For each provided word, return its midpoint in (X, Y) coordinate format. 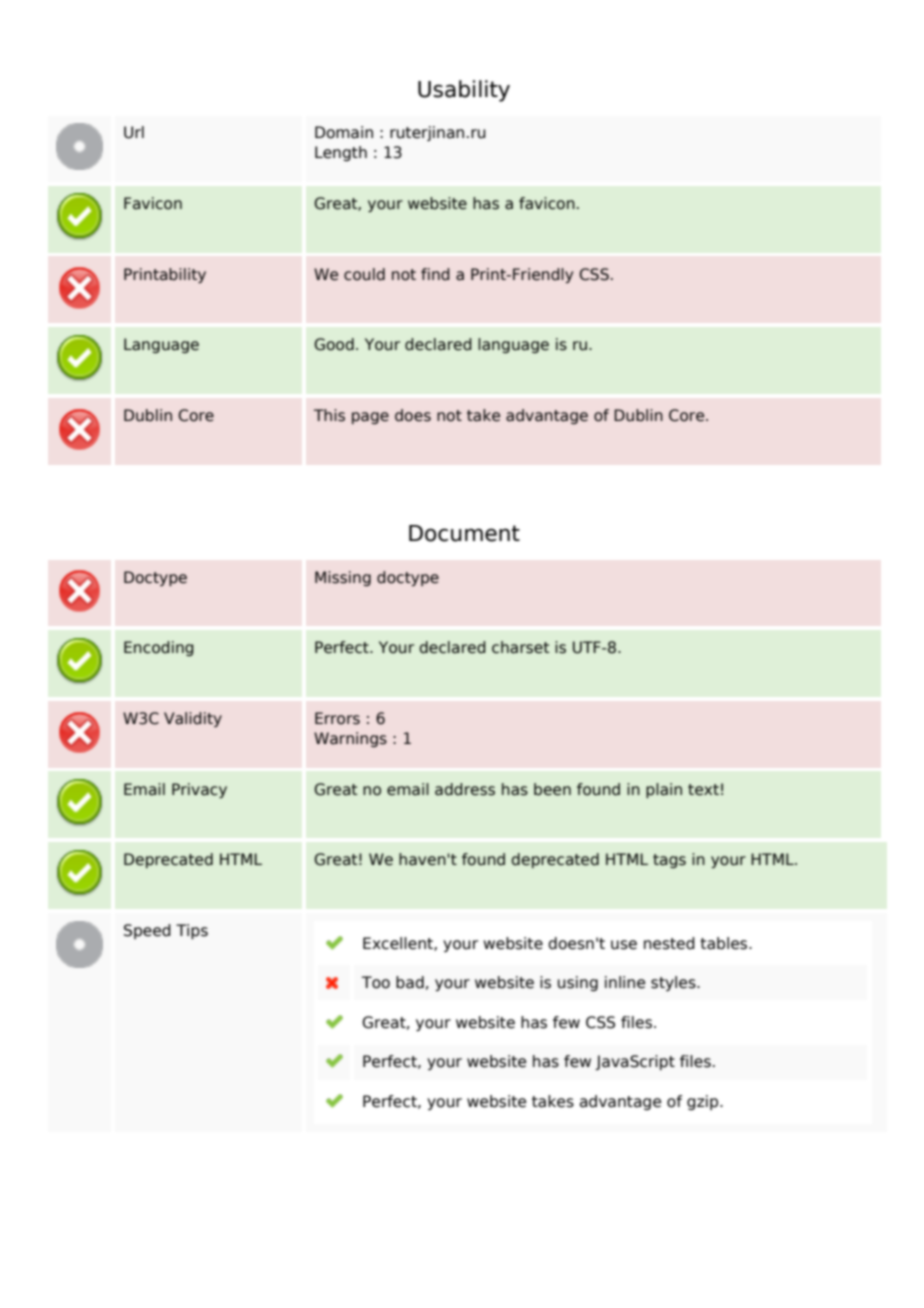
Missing (343, 578)
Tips (192, 931)
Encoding (159, 648)
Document (464, 533)
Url (134, 132)
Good (334, 344)
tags (669, 861)
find (435, 274)
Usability (464, 91)
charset (520, 647)
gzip (704, 1102)
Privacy (199, 790)
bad (410, 982)
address (465, 789)
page (370, 418)
